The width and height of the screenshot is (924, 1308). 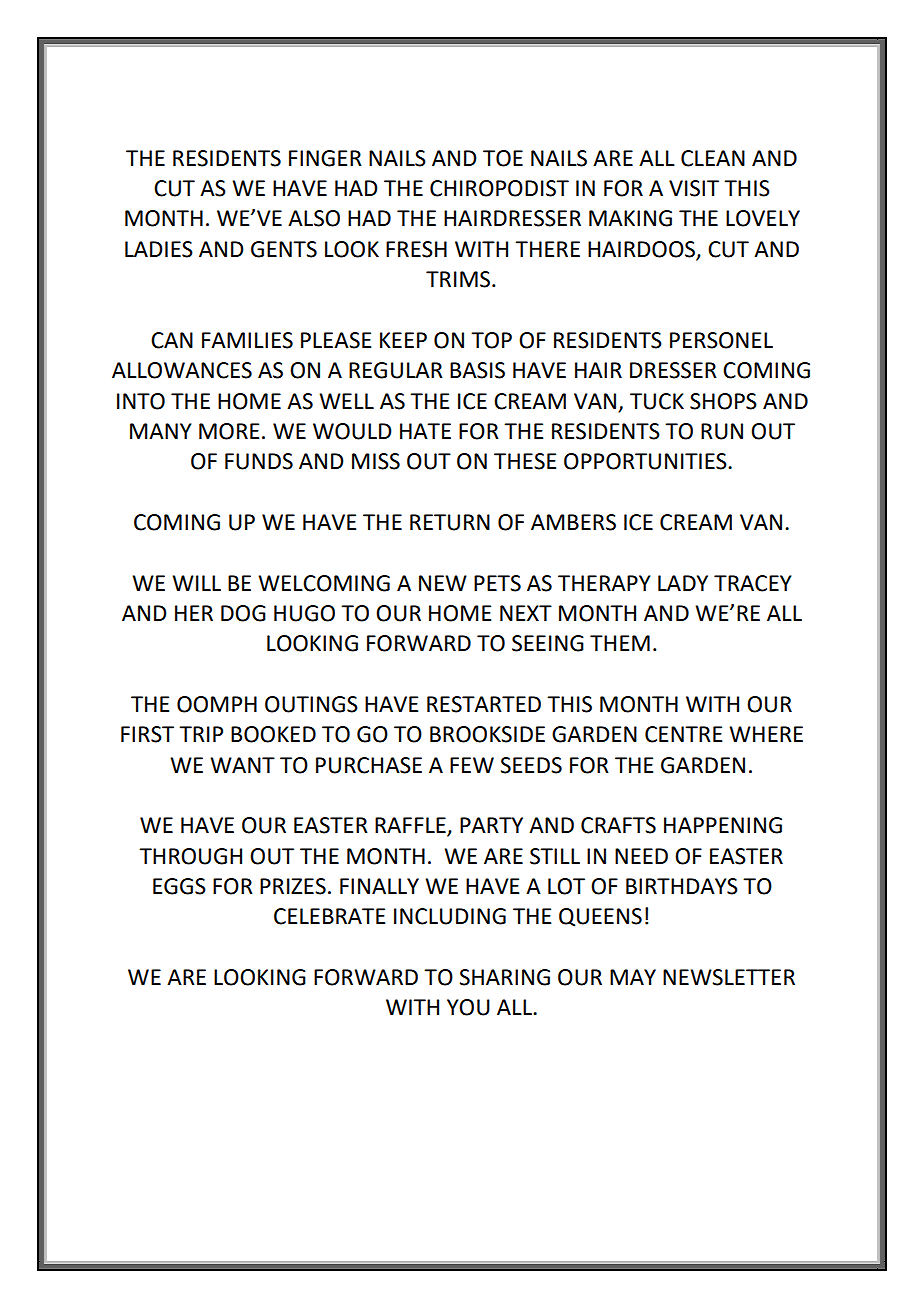 What do you see at coordinates (314, 218) in the screenshot?
I see `ALSO` at bounding box center [314, 218].
